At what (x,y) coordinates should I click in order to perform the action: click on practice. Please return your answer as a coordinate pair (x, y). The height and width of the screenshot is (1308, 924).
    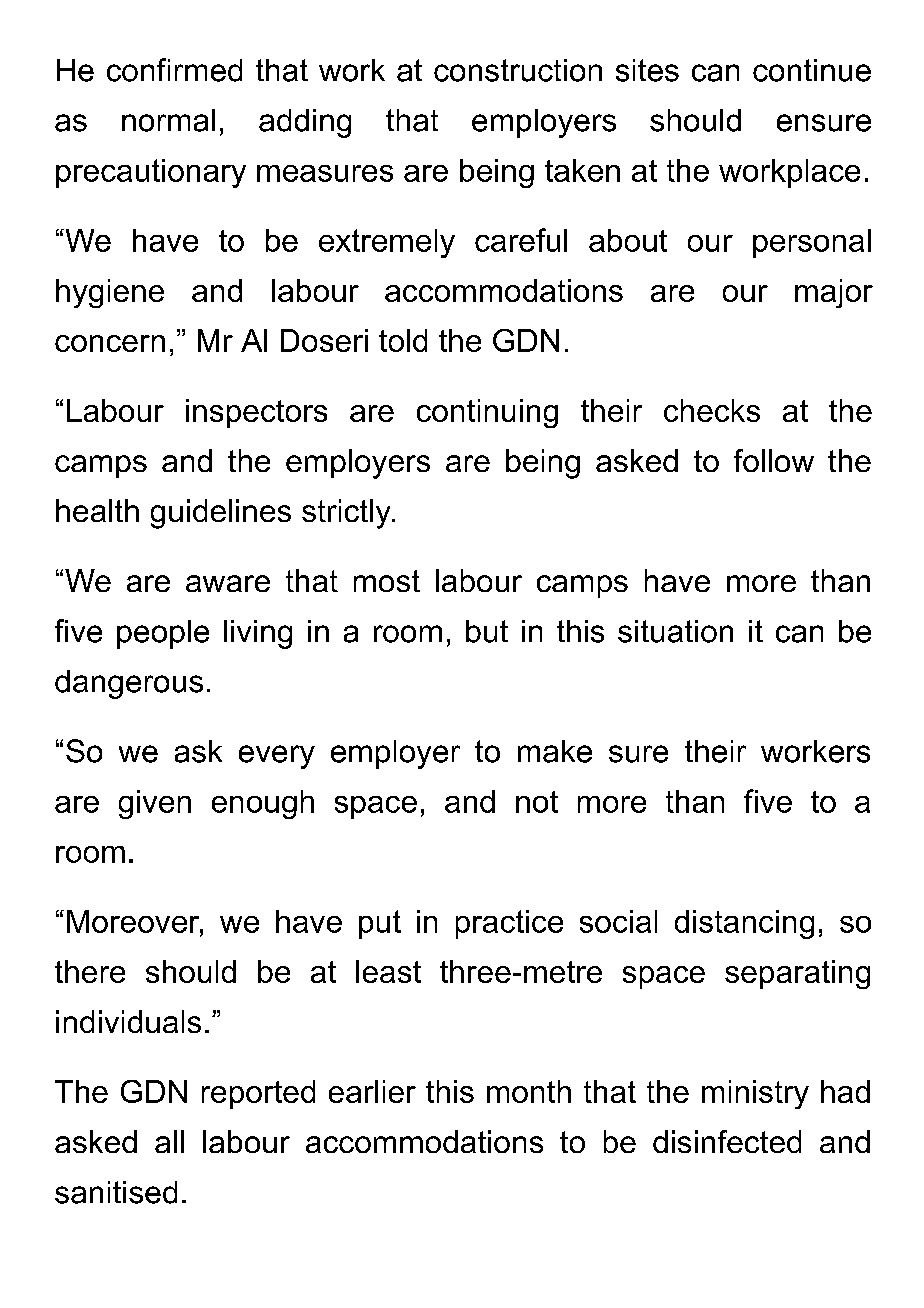
    Looking at the image, I should click on (509, 924).
